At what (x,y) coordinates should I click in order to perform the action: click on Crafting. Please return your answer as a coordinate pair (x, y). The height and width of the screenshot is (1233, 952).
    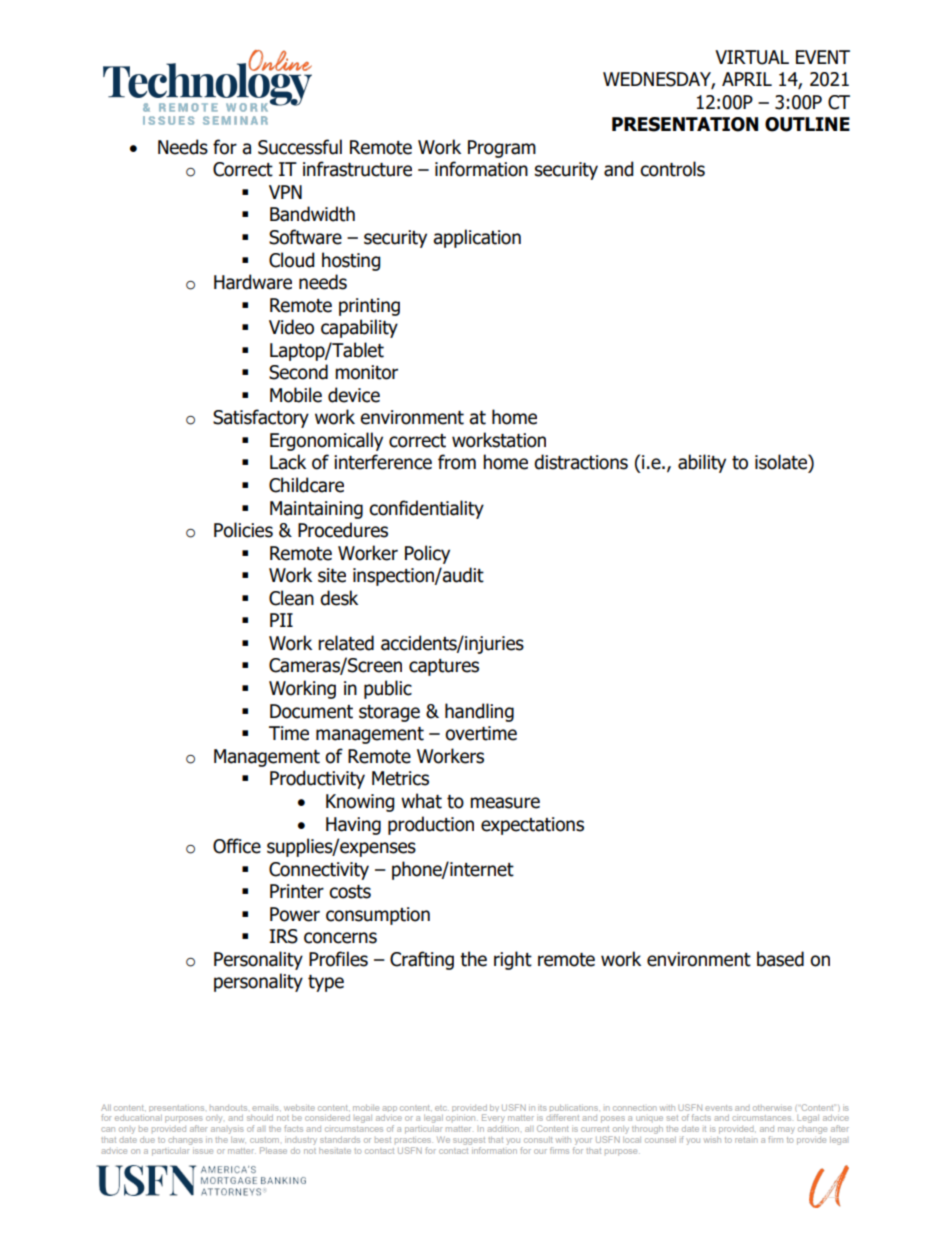
    Looking at the image, I should click on (422, 960).
